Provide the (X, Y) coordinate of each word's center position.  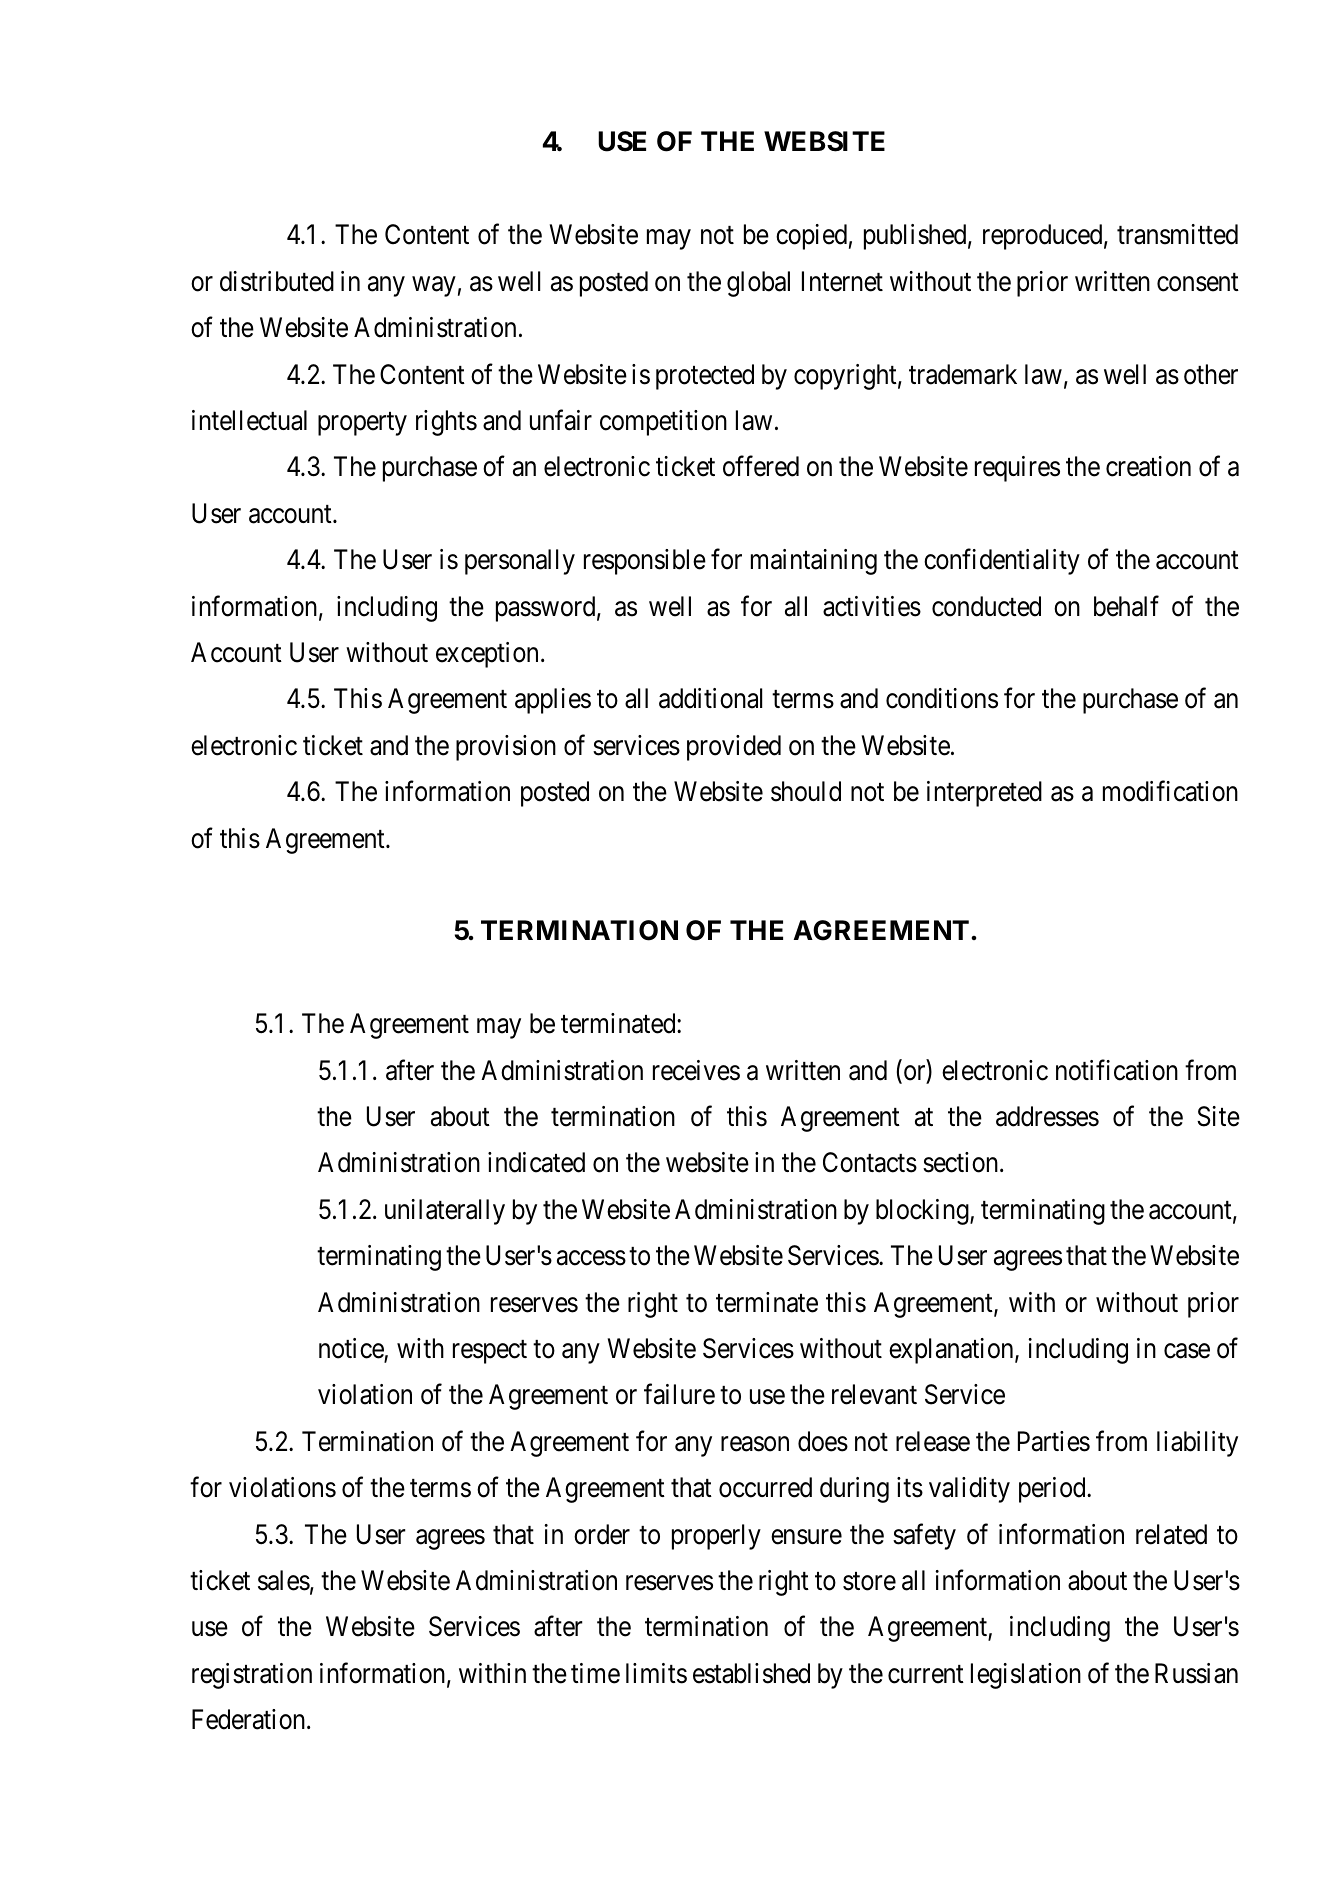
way (434, 286)
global (758, 284)
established (751, 1673)
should (806, 791)
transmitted (1177, 234)
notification (1117, 1070)
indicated (536, 1162)
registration (252, 1676)
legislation (1026, 1676)
